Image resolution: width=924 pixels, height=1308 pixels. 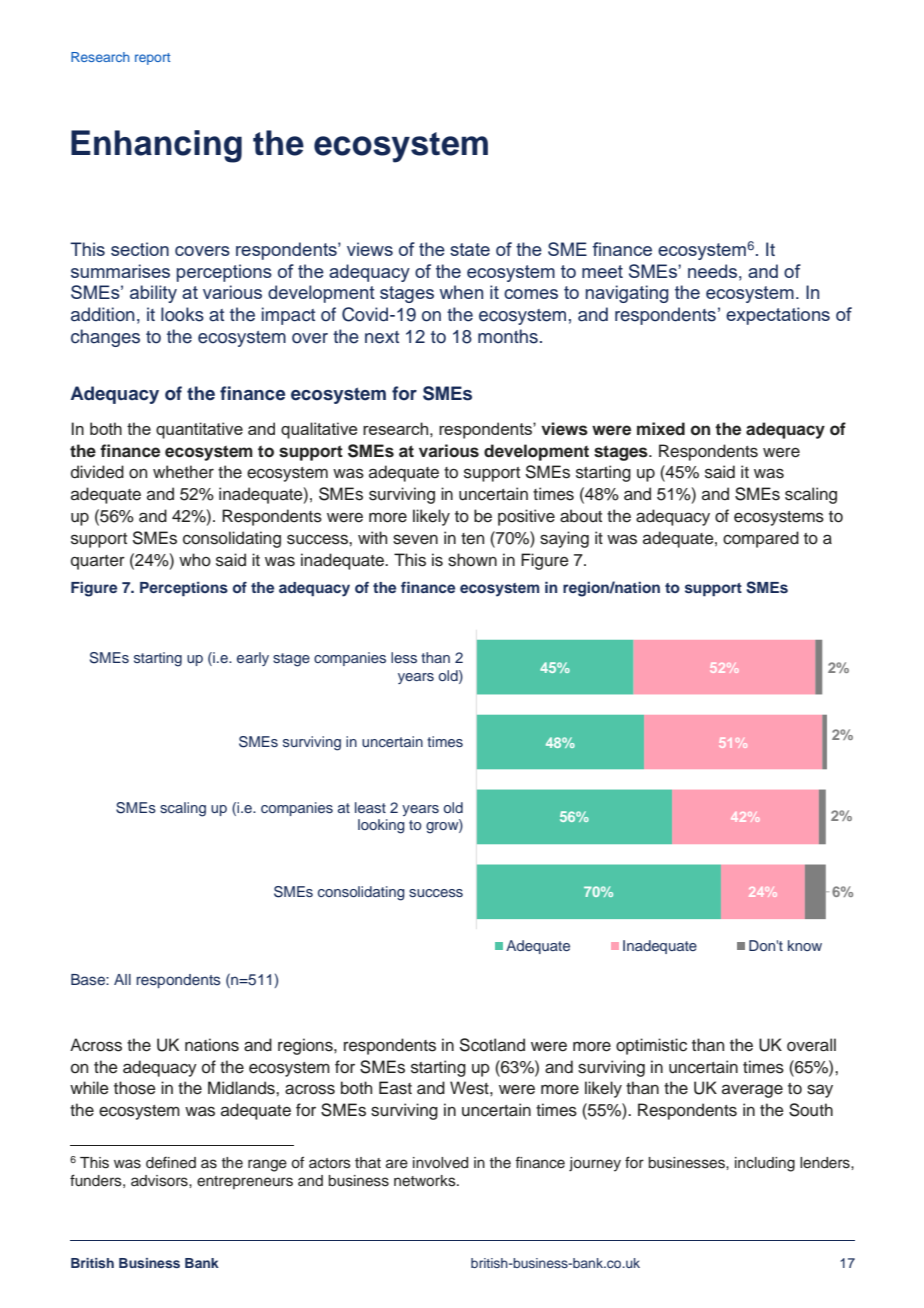 I want to click on defined, so click(x=171, y=1163).
